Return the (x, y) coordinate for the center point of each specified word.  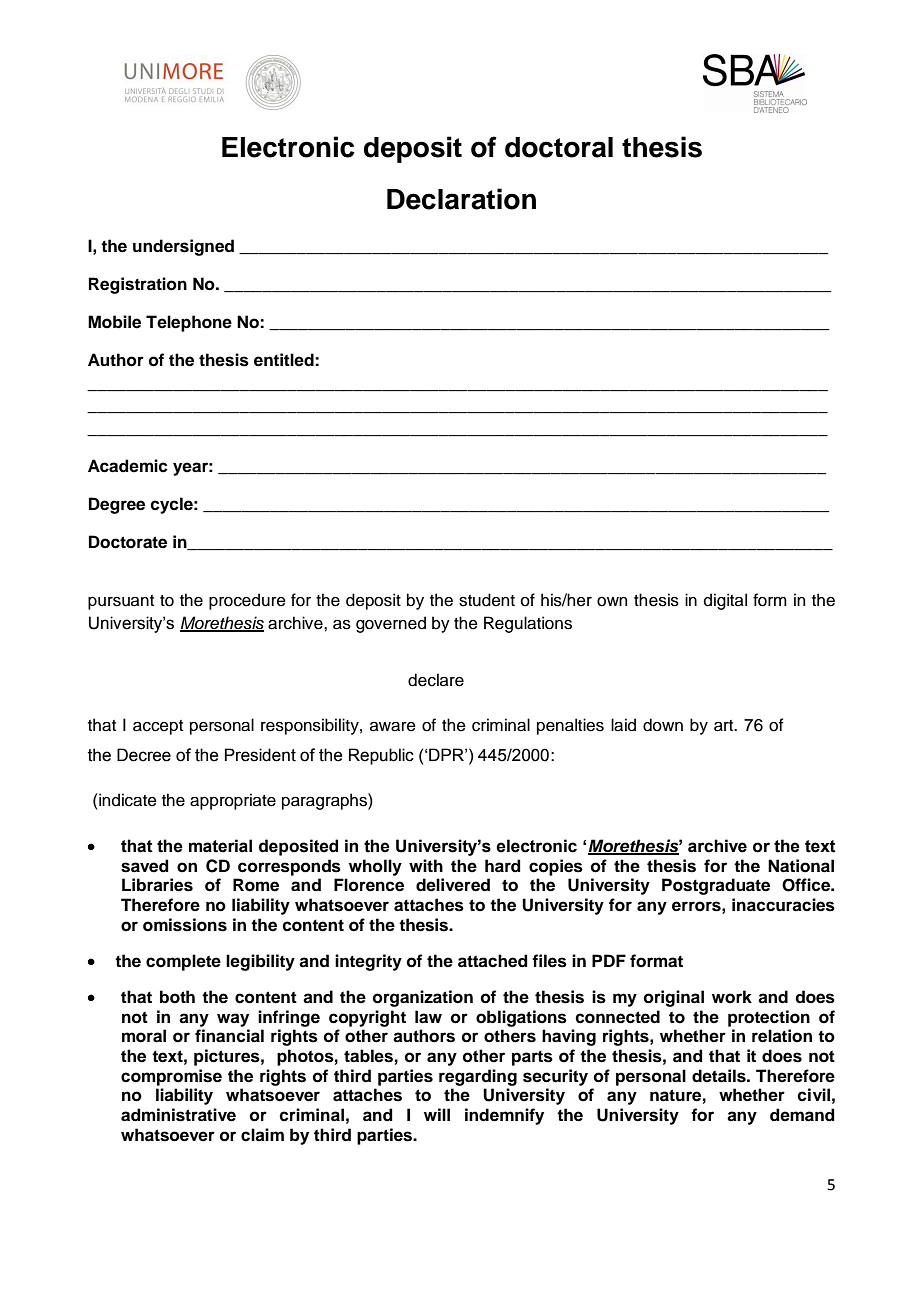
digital (725, 601)
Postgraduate (716, 886)
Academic (128, 466)
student (487, 600)
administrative (178, 1115)
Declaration (461, 199)
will (437, 1114)
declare (436, 680)
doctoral (559, 147)
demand (802, 1115)
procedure (247, 601)
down (663, 725)
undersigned (183, 247)
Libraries (157, 885)
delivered (453, 885)
